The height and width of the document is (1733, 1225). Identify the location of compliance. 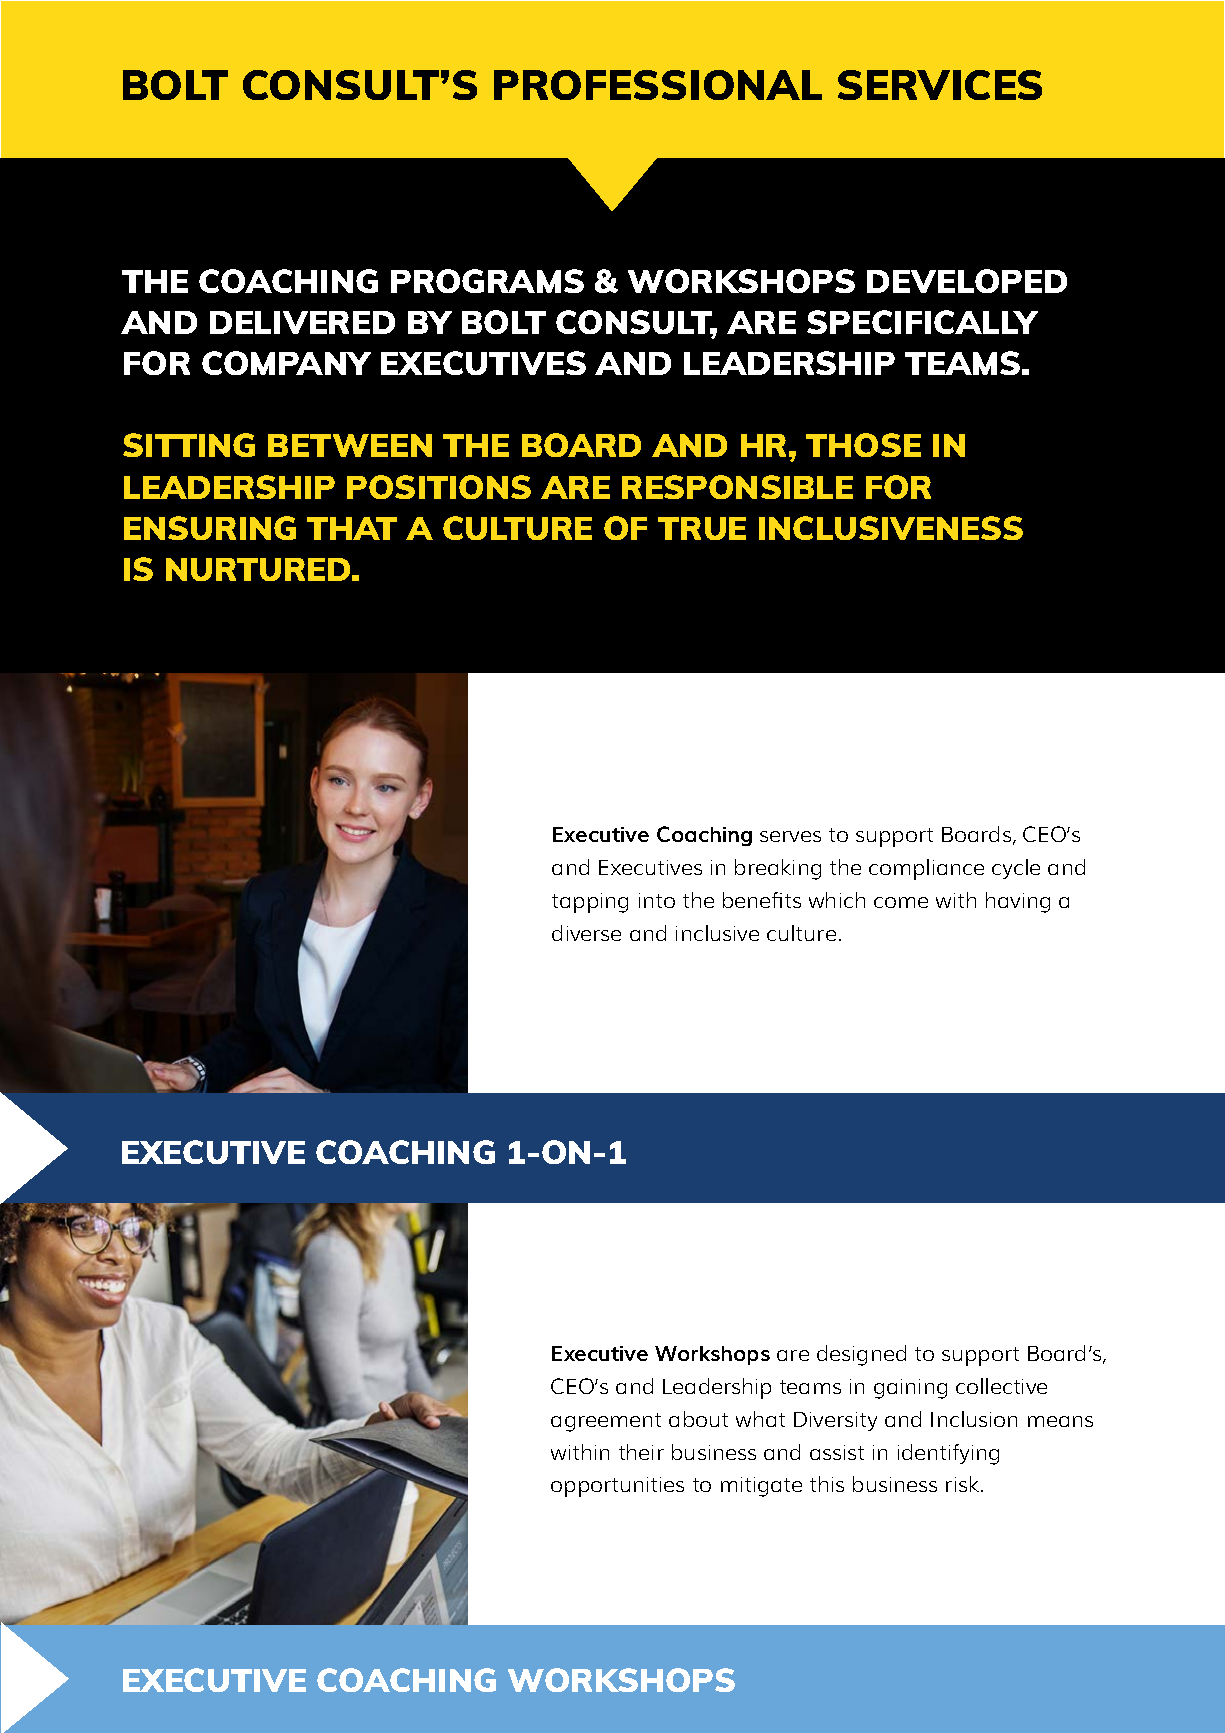
(926, 869).
